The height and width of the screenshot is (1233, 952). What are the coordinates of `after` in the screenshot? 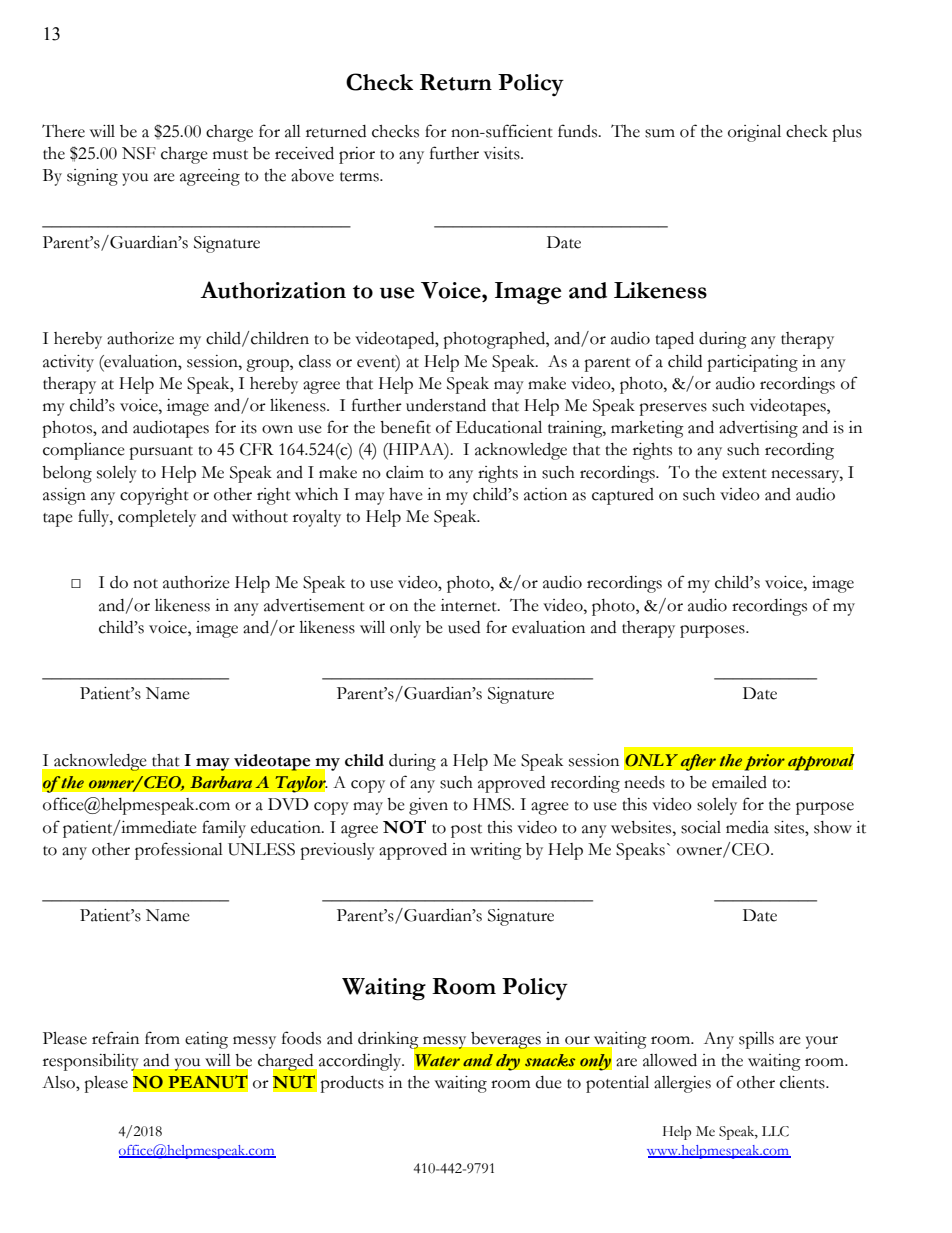 It's located at (698, 762).
